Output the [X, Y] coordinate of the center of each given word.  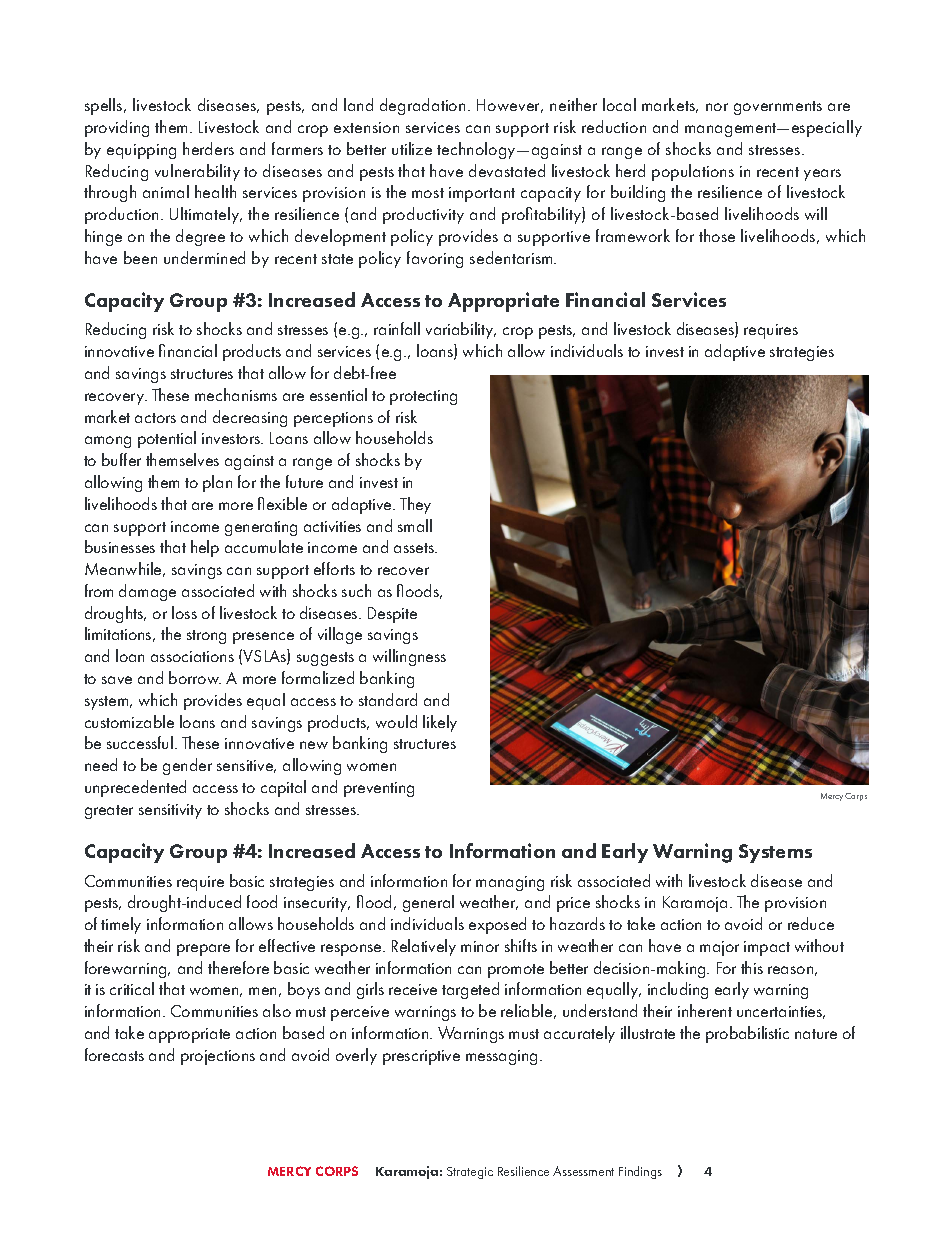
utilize [412, 148]
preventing [379, 789]
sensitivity [170, 811]
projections [218, 1057]
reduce [811, 923]
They [415, 505]
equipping [141, 151]
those [717, 235]
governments [778, 108]
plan [217, 483]
